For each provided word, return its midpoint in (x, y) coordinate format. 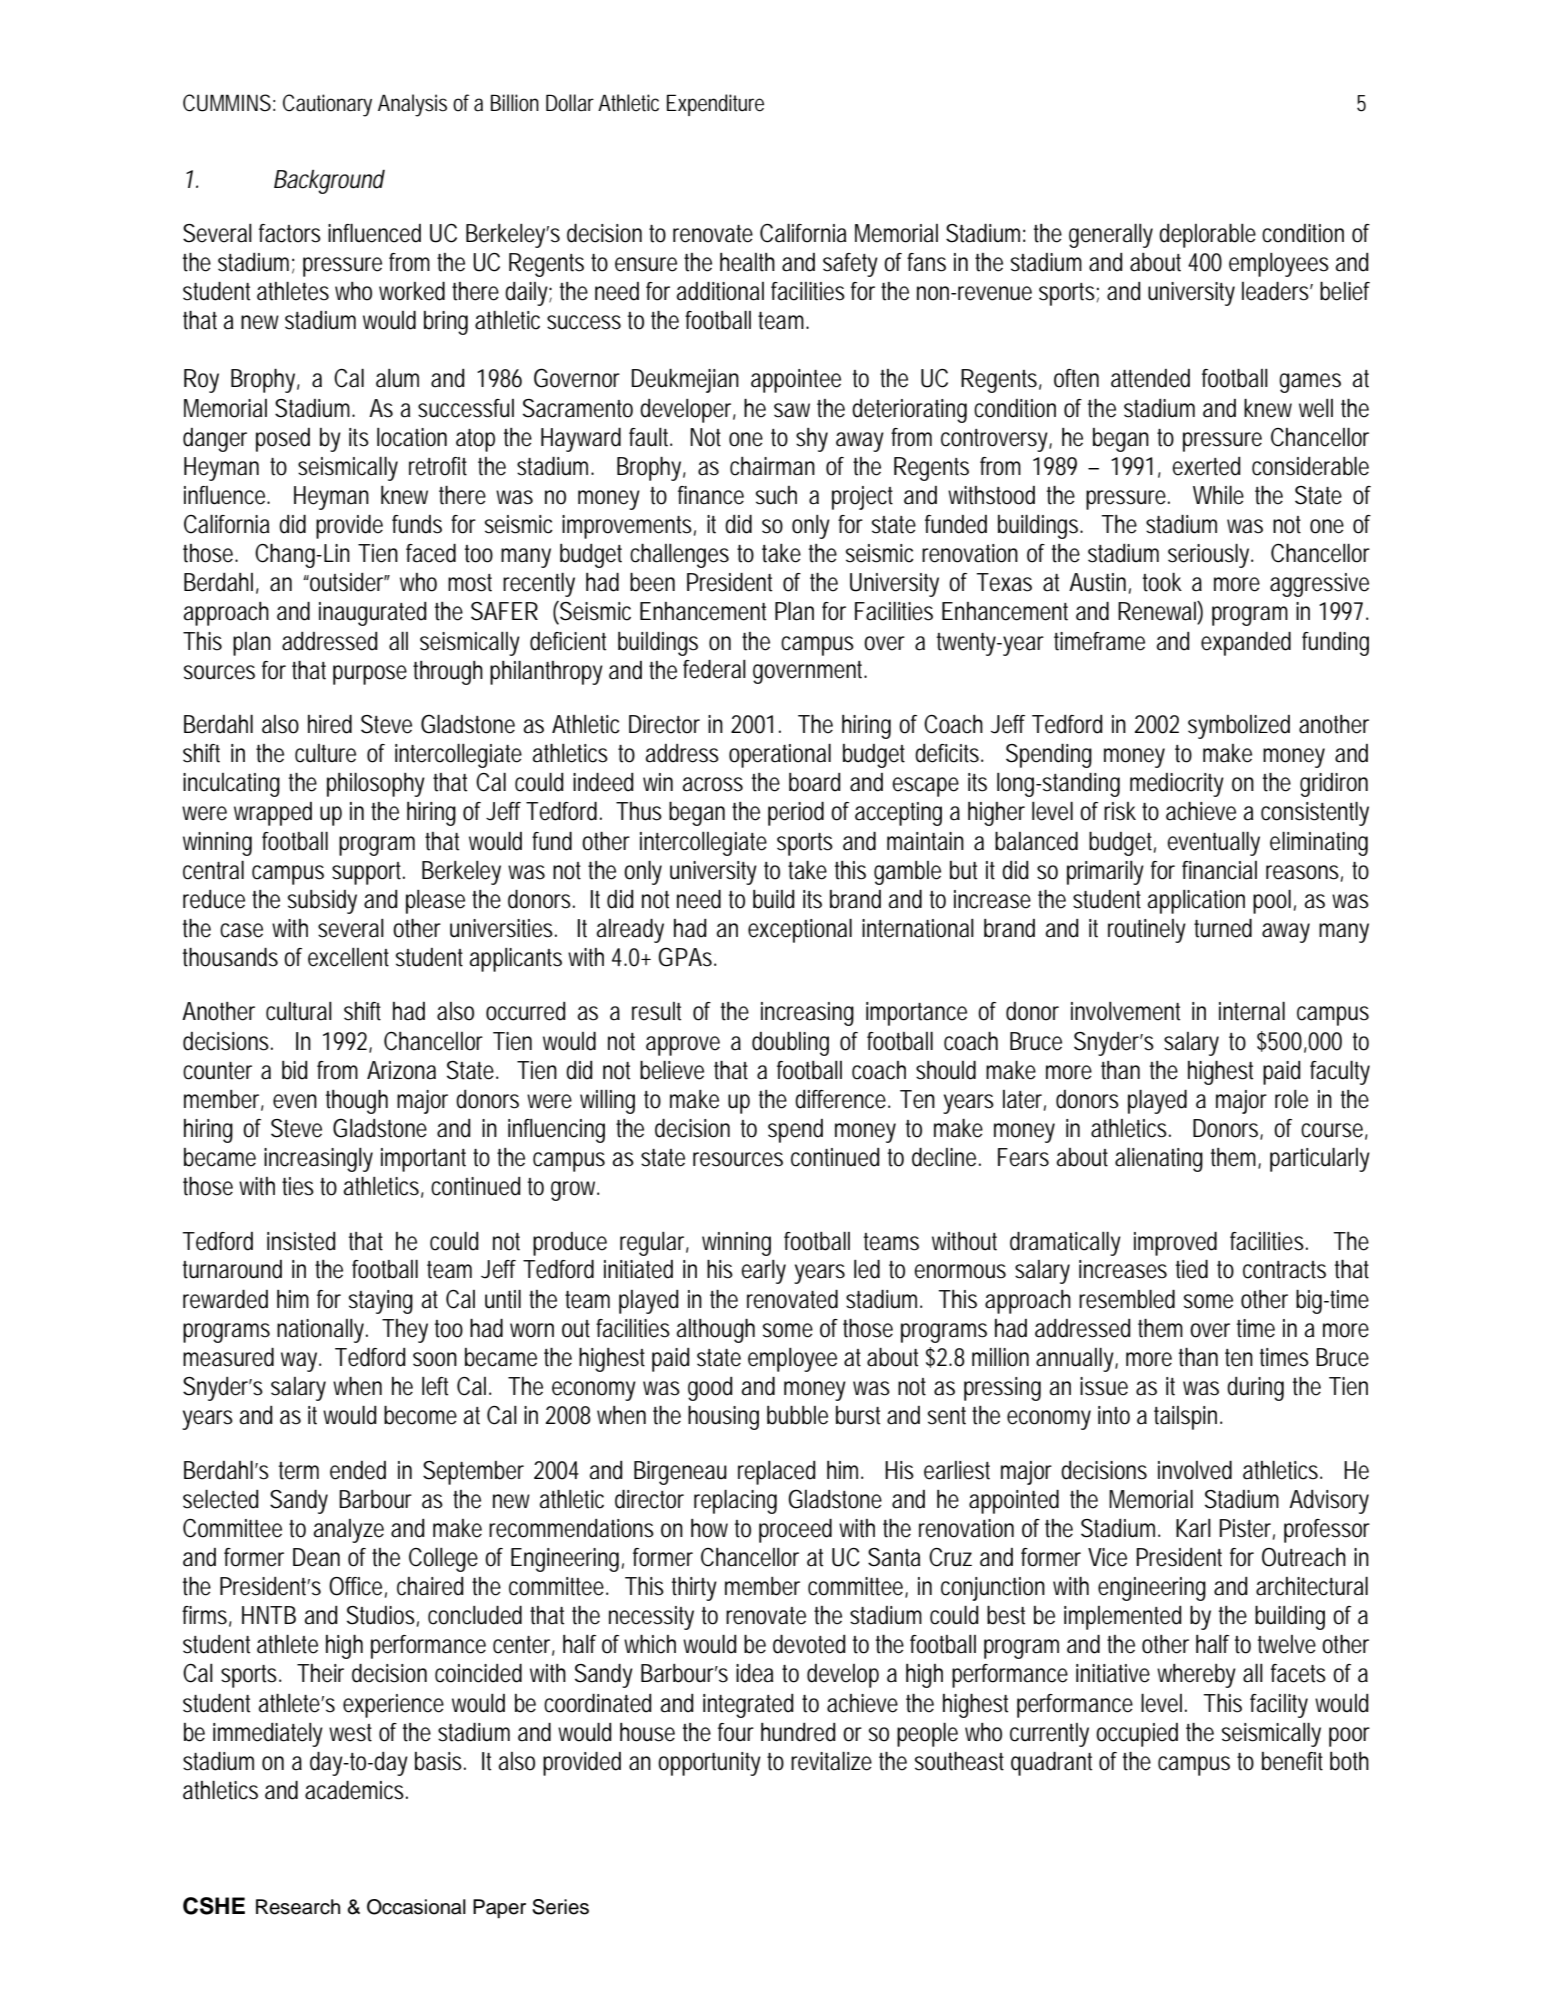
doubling (790, 1044)
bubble (797, 1415)
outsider (347, 582)
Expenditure (715, 105)
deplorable (1207, 236)
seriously (1208, 556)
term (299, 1471)
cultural (299, 1011)
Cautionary (327, 105)
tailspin (1185, 1418)
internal (1252, 1011)
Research (298, 1907)
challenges (679, 556)
